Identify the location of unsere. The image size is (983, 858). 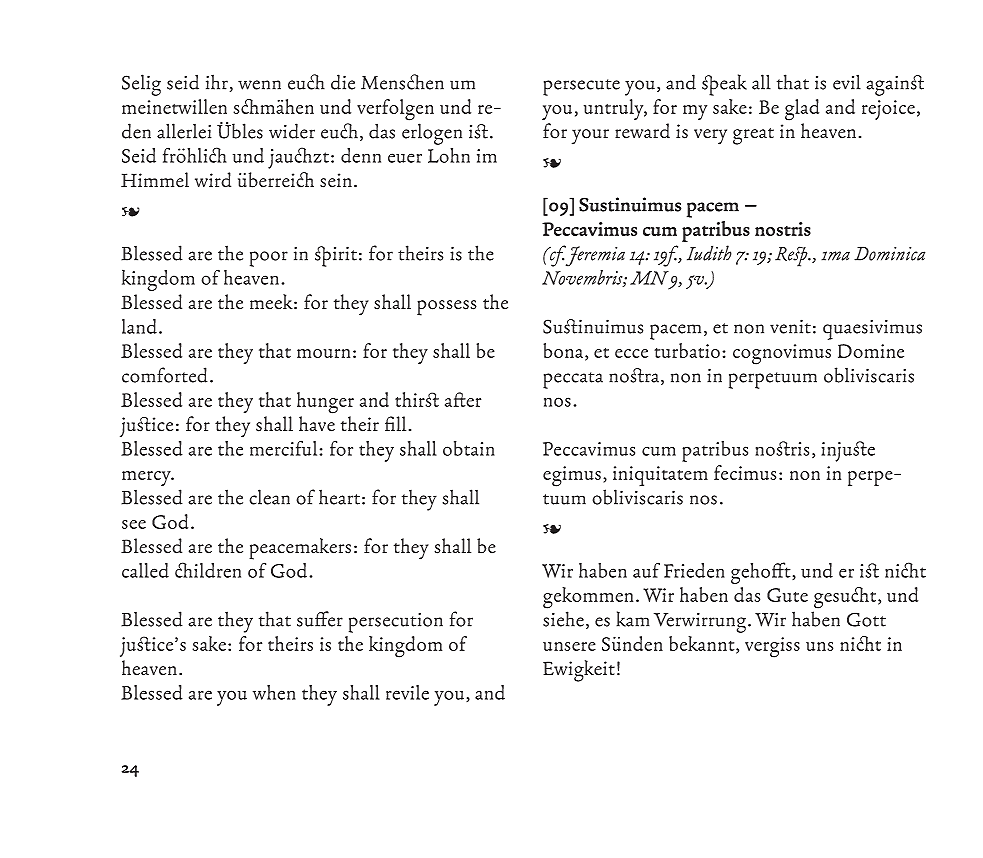
(569, 646).
